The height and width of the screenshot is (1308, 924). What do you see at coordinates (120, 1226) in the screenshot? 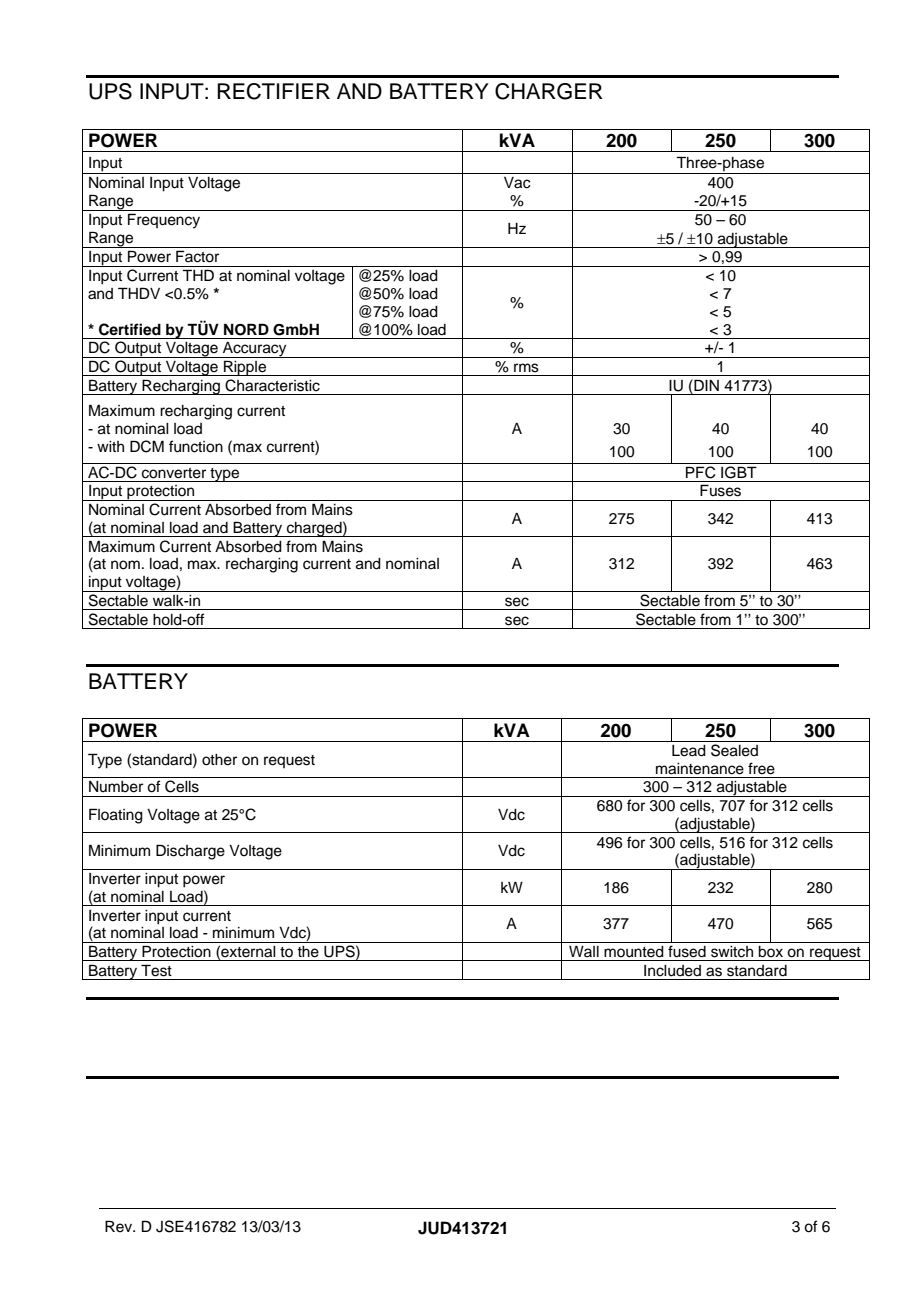
I see `Rev` at bounding box center [120, 1226].
